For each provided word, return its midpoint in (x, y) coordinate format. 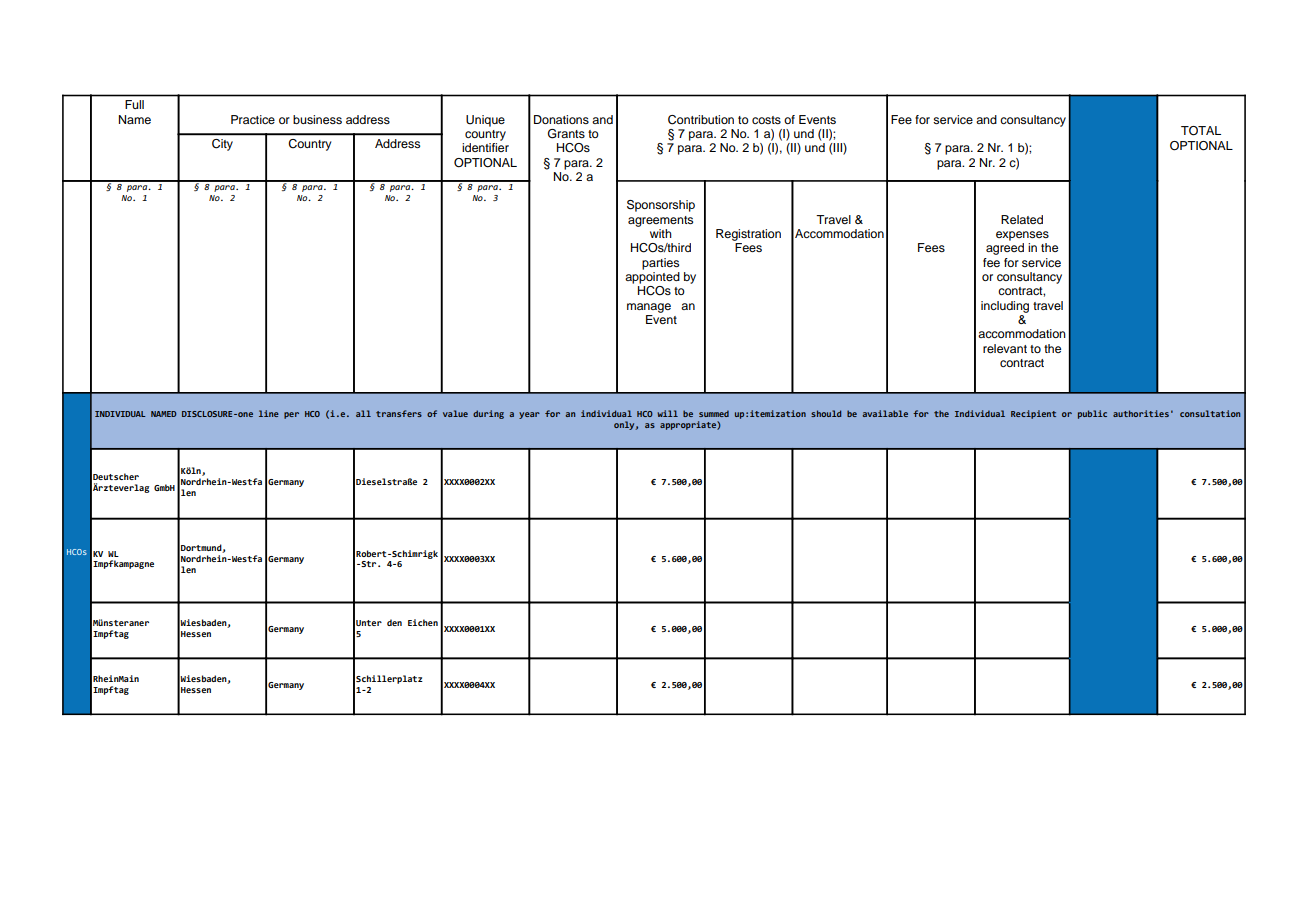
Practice (253, 119)
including (1005, 307)
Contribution (701, 120)
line (269, 413)
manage (649, 308)
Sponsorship (661, 206)
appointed (652, 278)
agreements (660, 221)
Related (1022, 219)
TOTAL (1201, 131)
